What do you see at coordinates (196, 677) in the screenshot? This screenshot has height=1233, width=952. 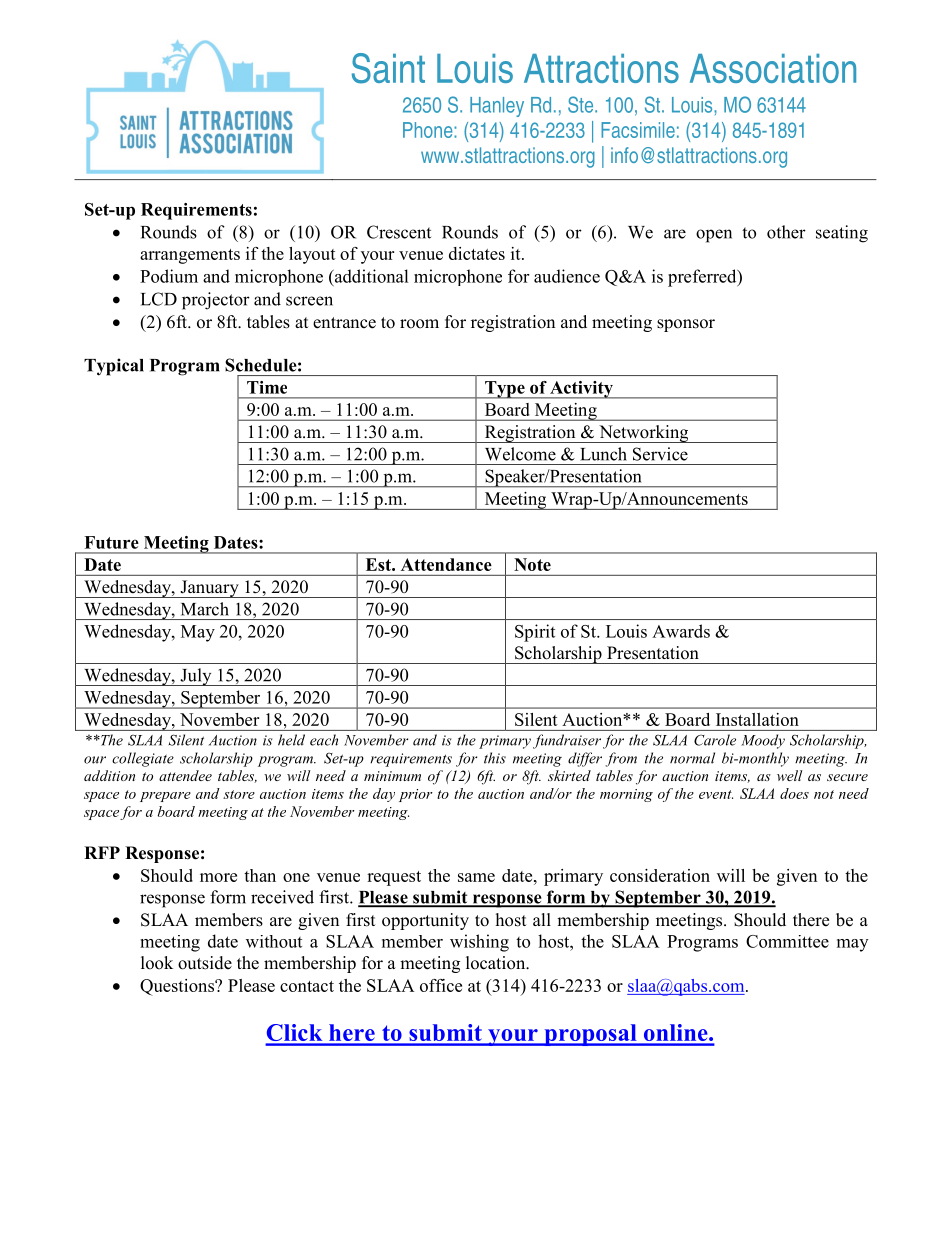 I see `July` at bounding box center [196, 677].
